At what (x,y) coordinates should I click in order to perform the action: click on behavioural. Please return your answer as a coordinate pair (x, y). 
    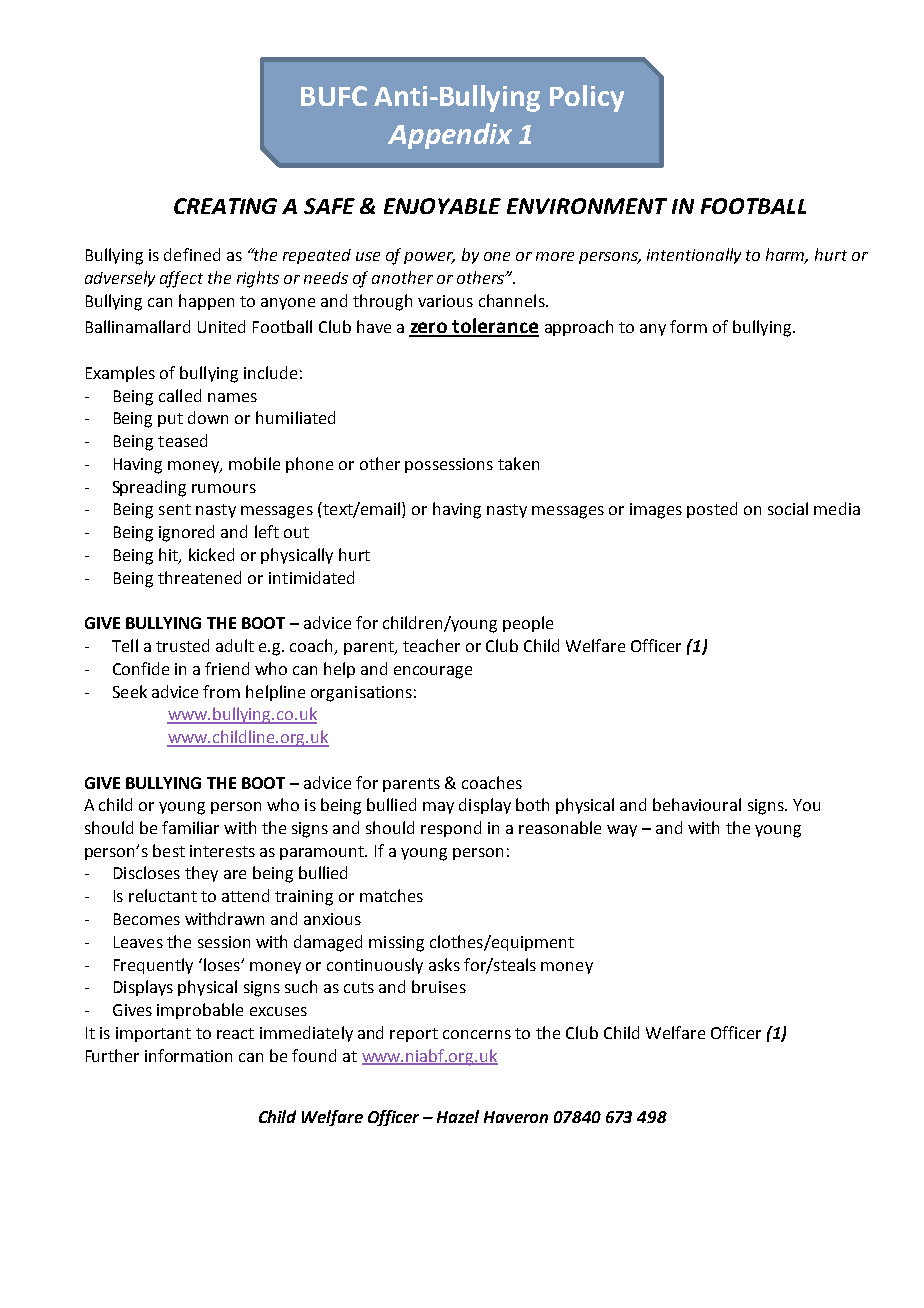
    Looking at the image, I should click on (697, 804).
